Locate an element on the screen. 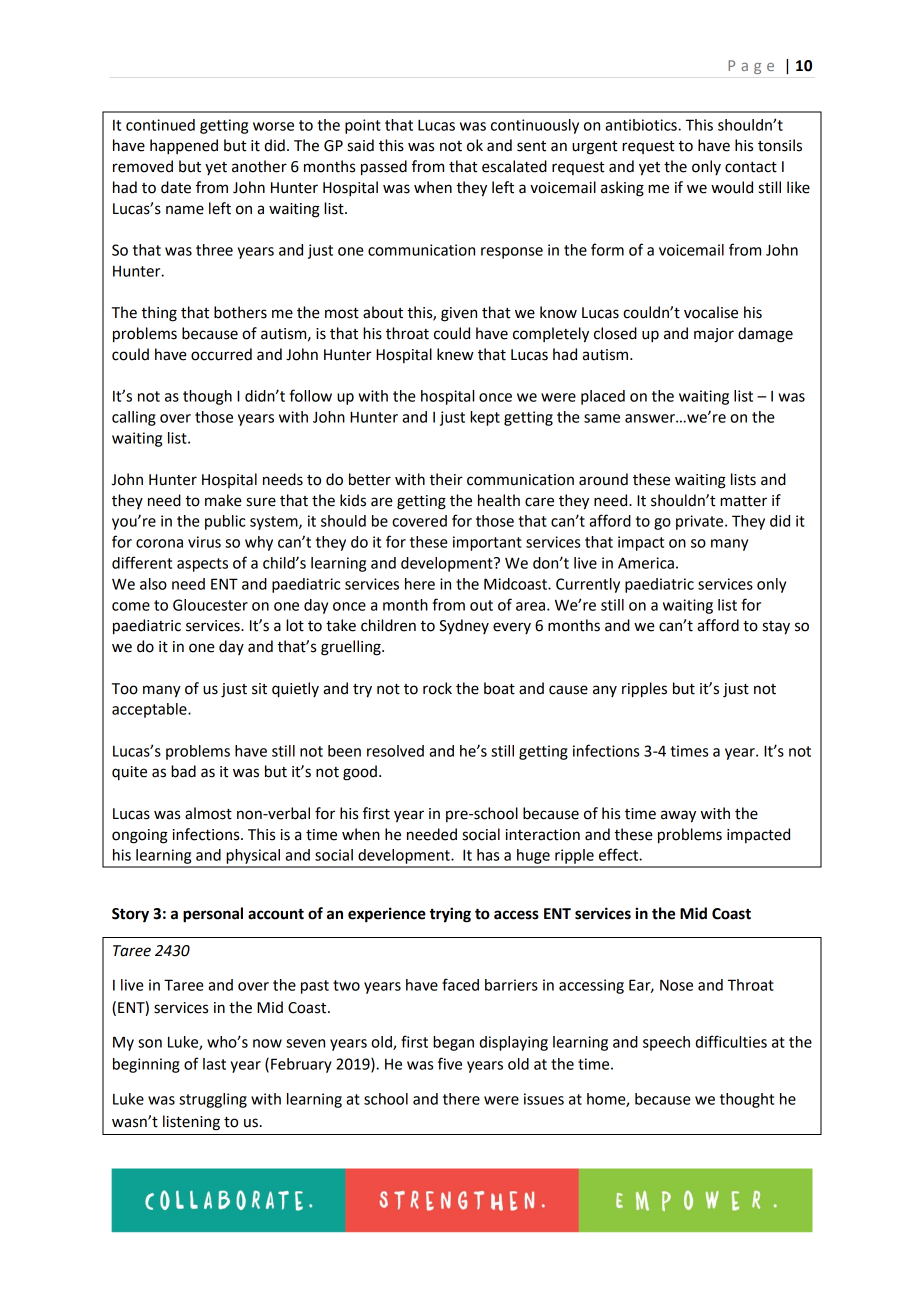 Image resolution: width=924 pixels, height=1308 pixels. difficulties is located at coordinates (731, 1041).
